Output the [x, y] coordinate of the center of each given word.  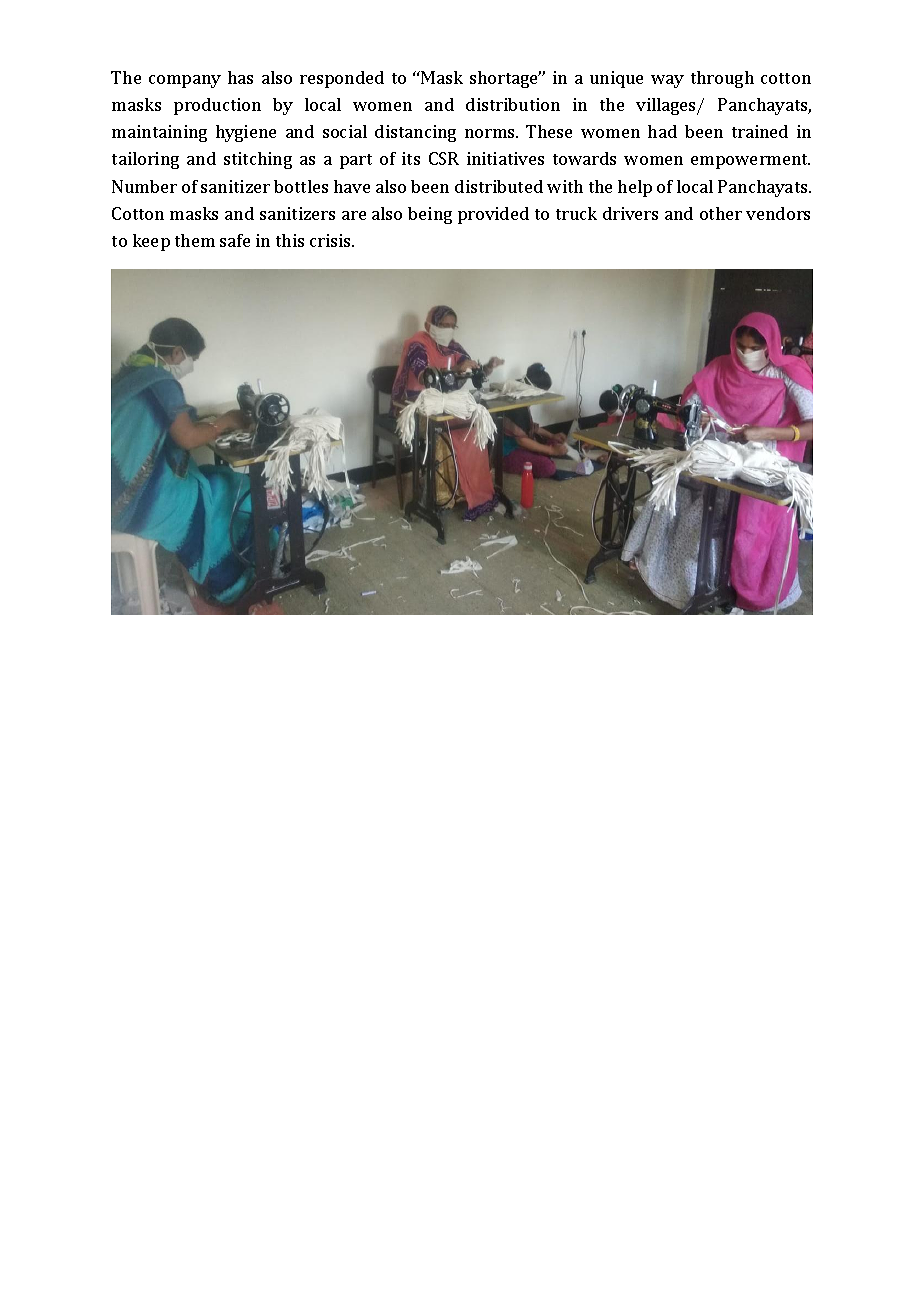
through [722, 79]
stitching [258, 160]
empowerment [750, 161]
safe [235, 240]
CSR [444, 158]
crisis [331, 240]
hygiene [246, 133]
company [185, 81]
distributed [499, 186]
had [662, 131]
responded [342, 79]
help [635, 188]
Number [144, 186]
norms [491, 133]
